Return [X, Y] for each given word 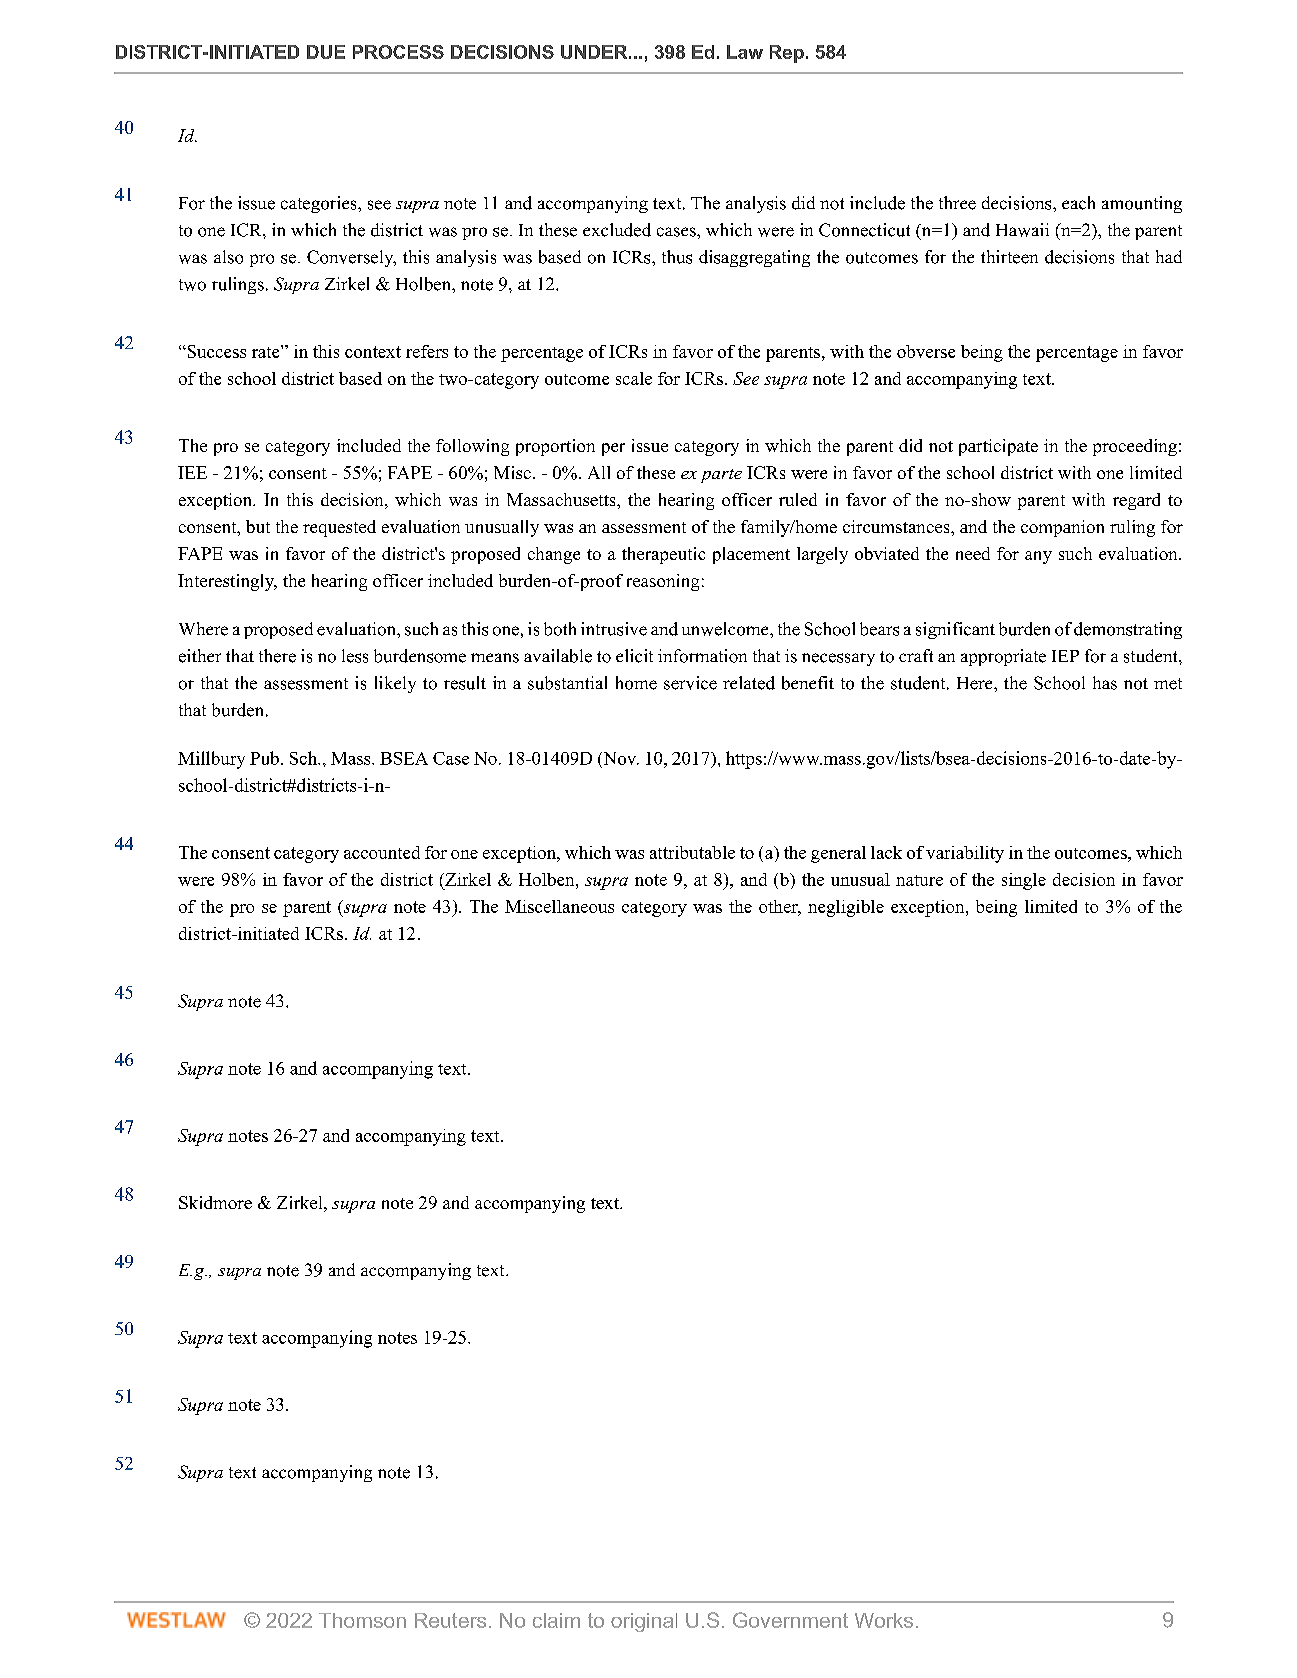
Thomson [362, 1620]
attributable [692, 852]
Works [884, 1620]
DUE [326, 52]
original [644, 1622]
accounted [382, 852]
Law [745, 52]
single [1024, 881]
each [1078, 203]
